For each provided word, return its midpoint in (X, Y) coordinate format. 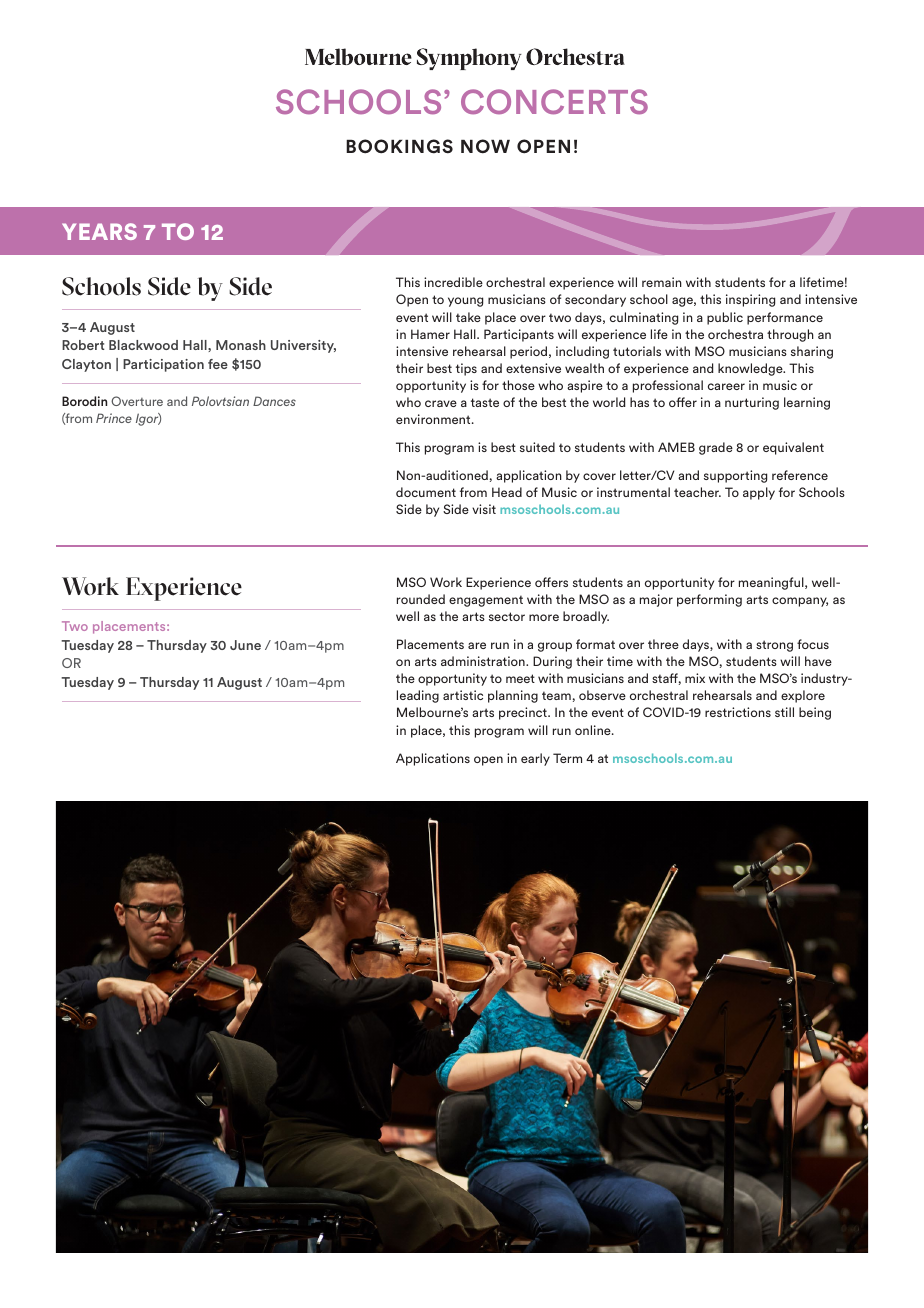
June (245, 645)
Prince (114, 418)
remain (662, 282)
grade (716, 448)
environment (434, 419)
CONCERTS (554, 102)
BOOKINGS (399, 146)
